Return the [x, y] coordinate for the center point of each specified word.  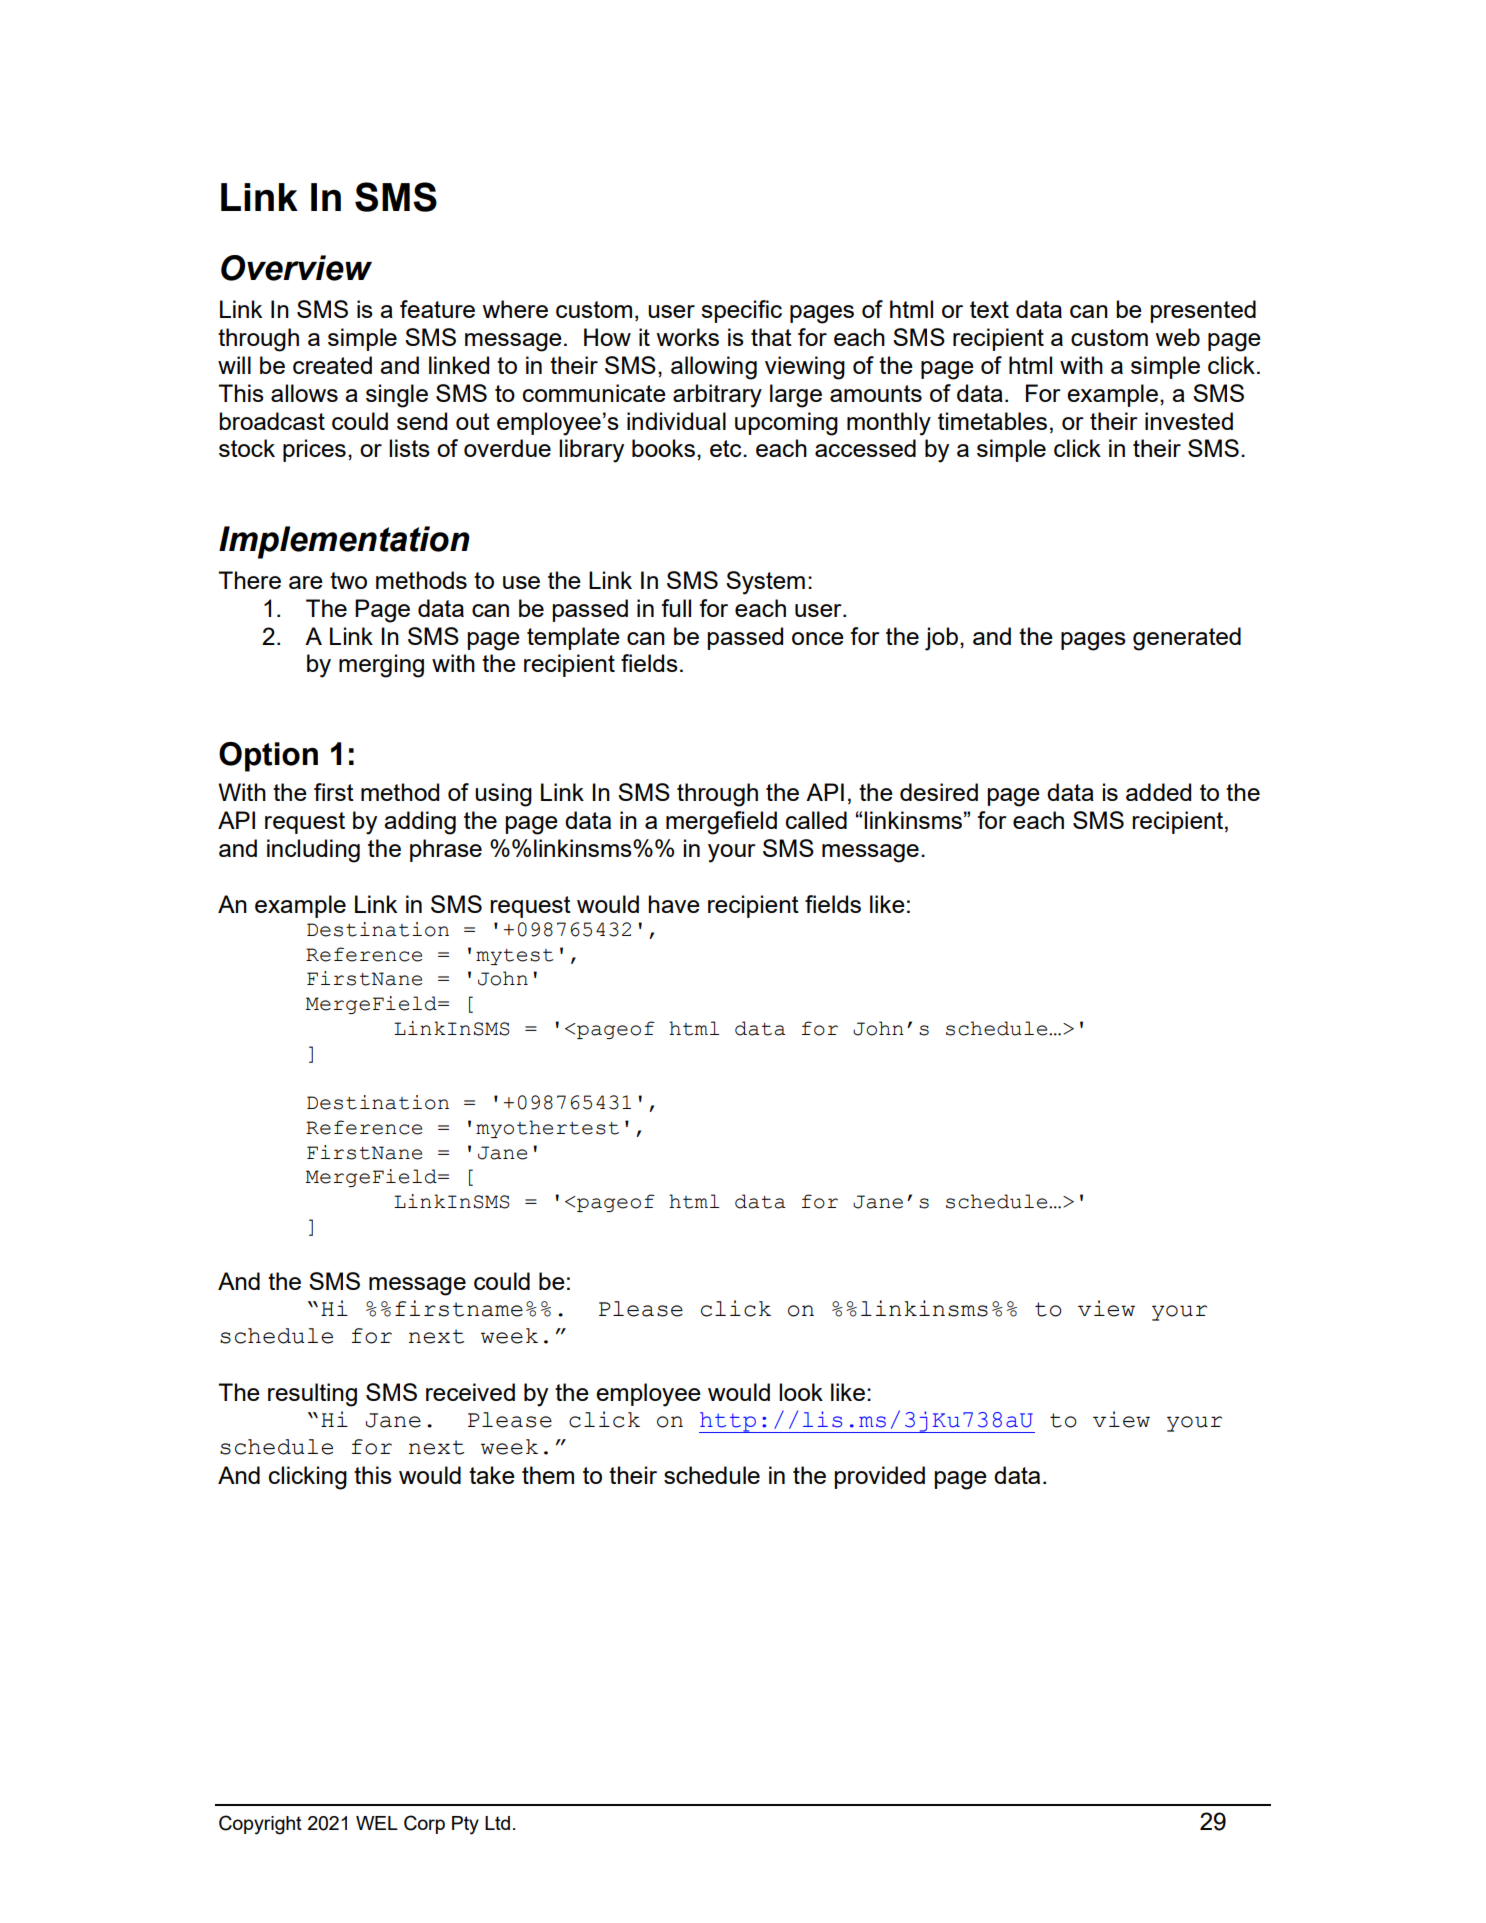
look [801, 1392]
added [1158, 792]
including [313, 851]
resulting [312, 1395]
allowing [714, 368]
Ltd [497, 1823]
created [332, 365]
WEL [377, 1823]
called [816, 820]
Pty [465, 1825]
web [1177, 337]
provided [880, 1477]
